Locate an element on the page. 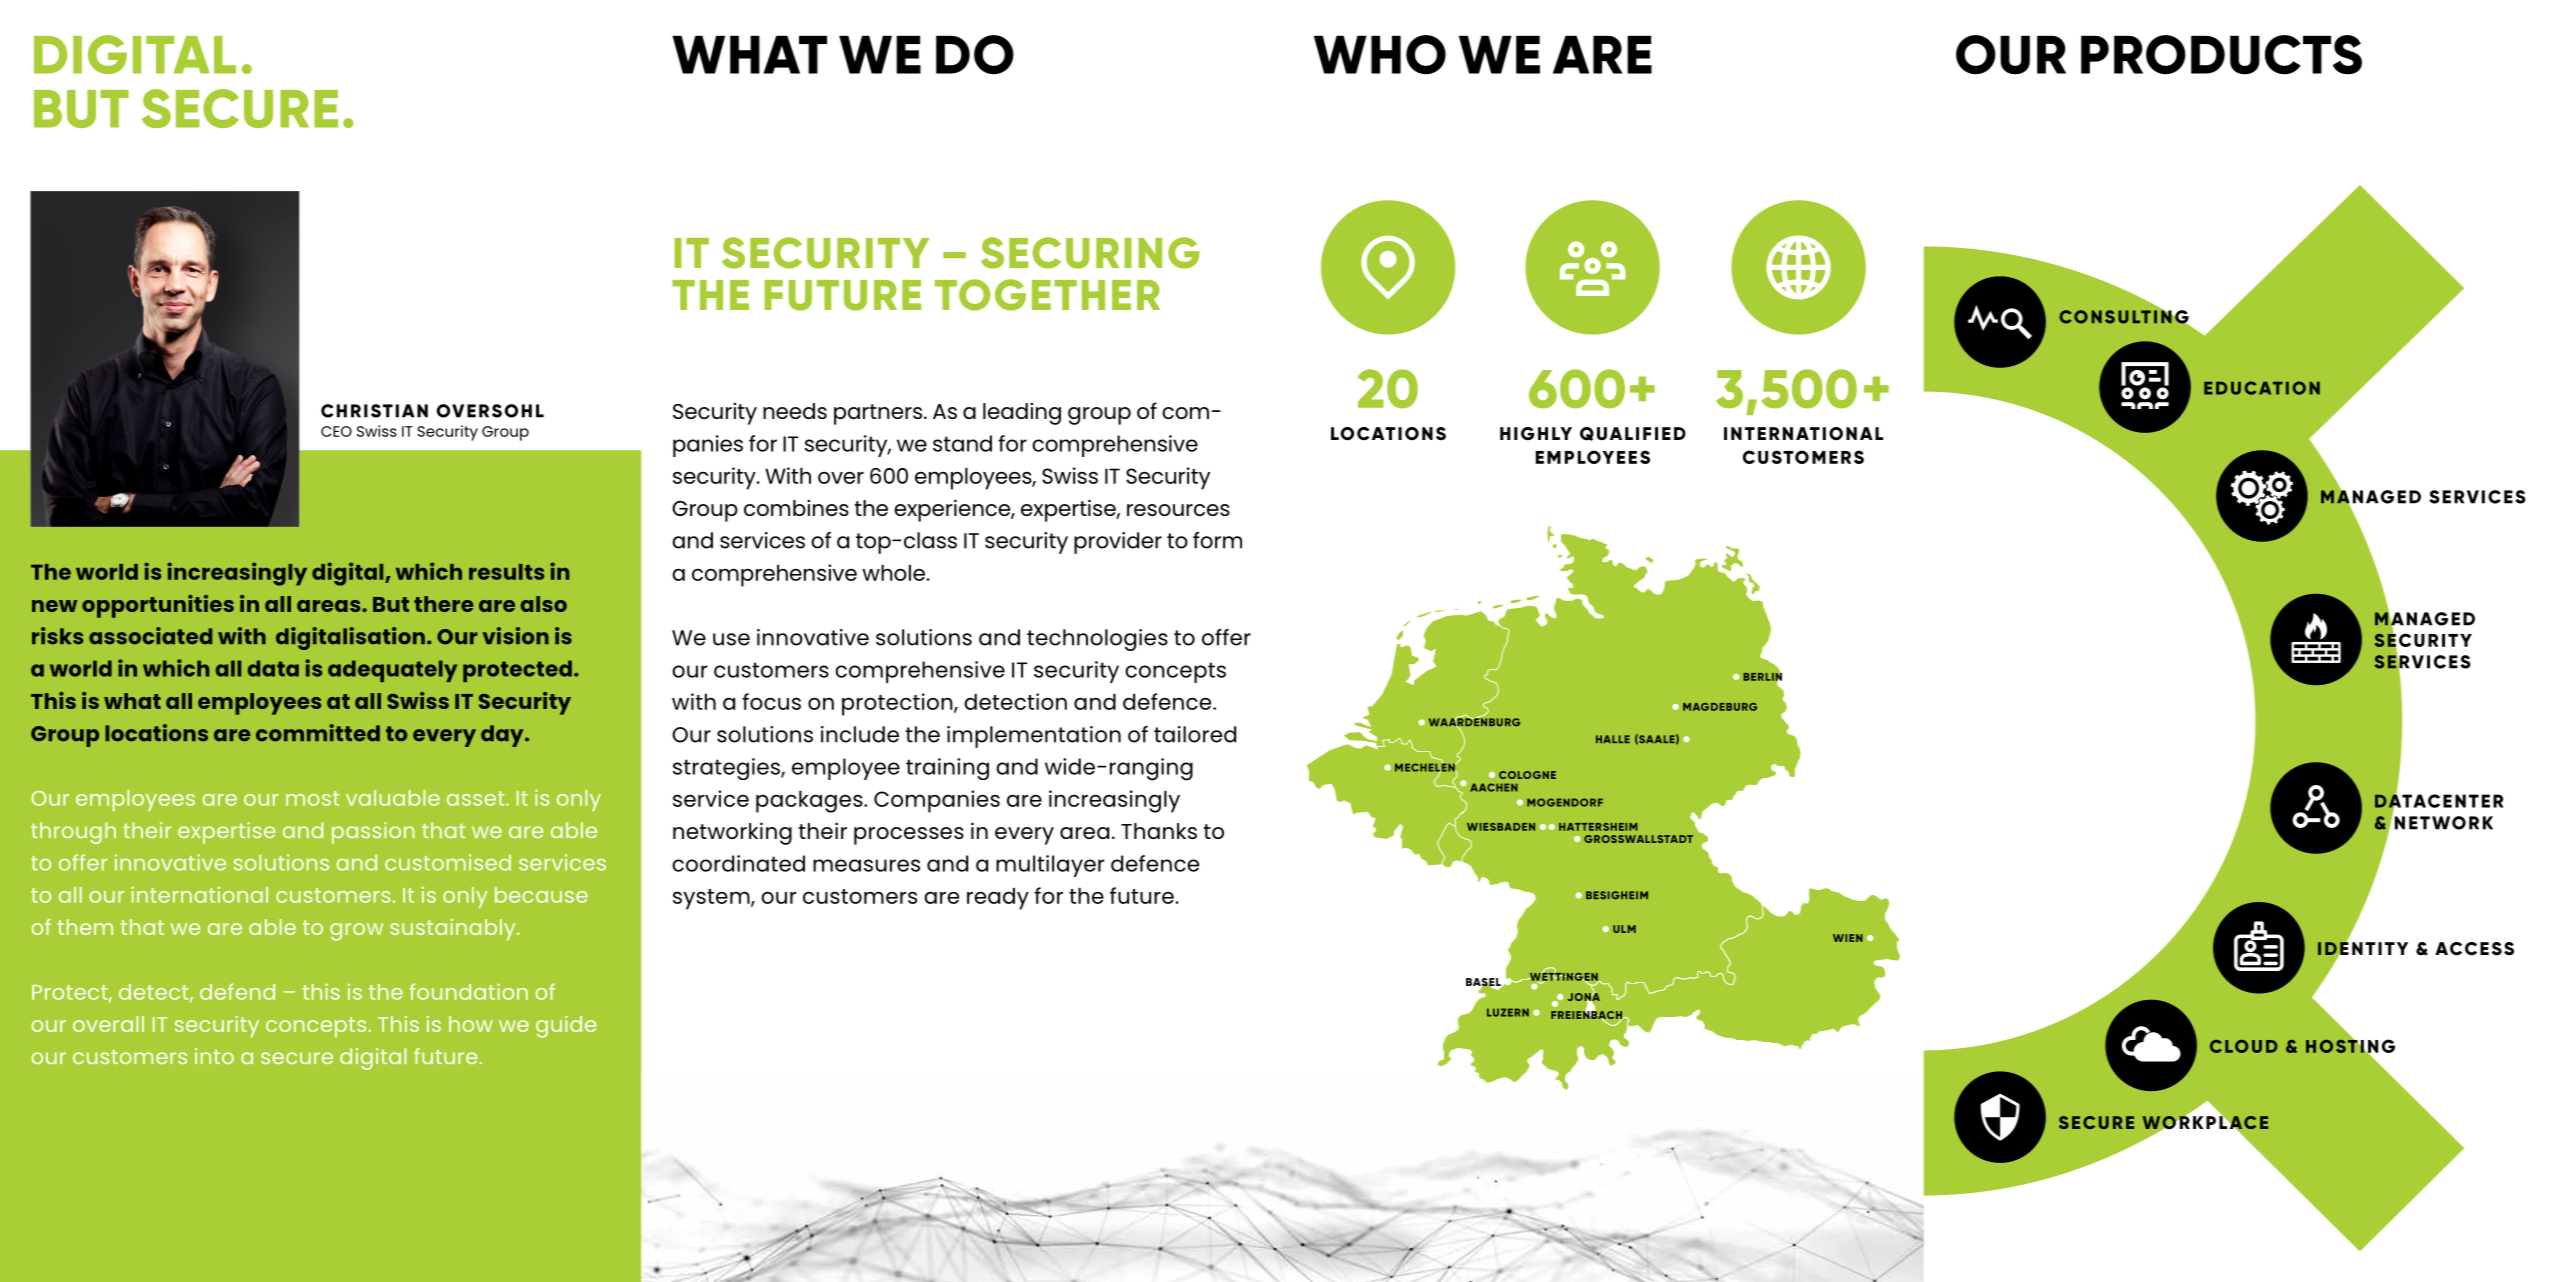  PRODUCTS is located at coordinates (2221, 55).
